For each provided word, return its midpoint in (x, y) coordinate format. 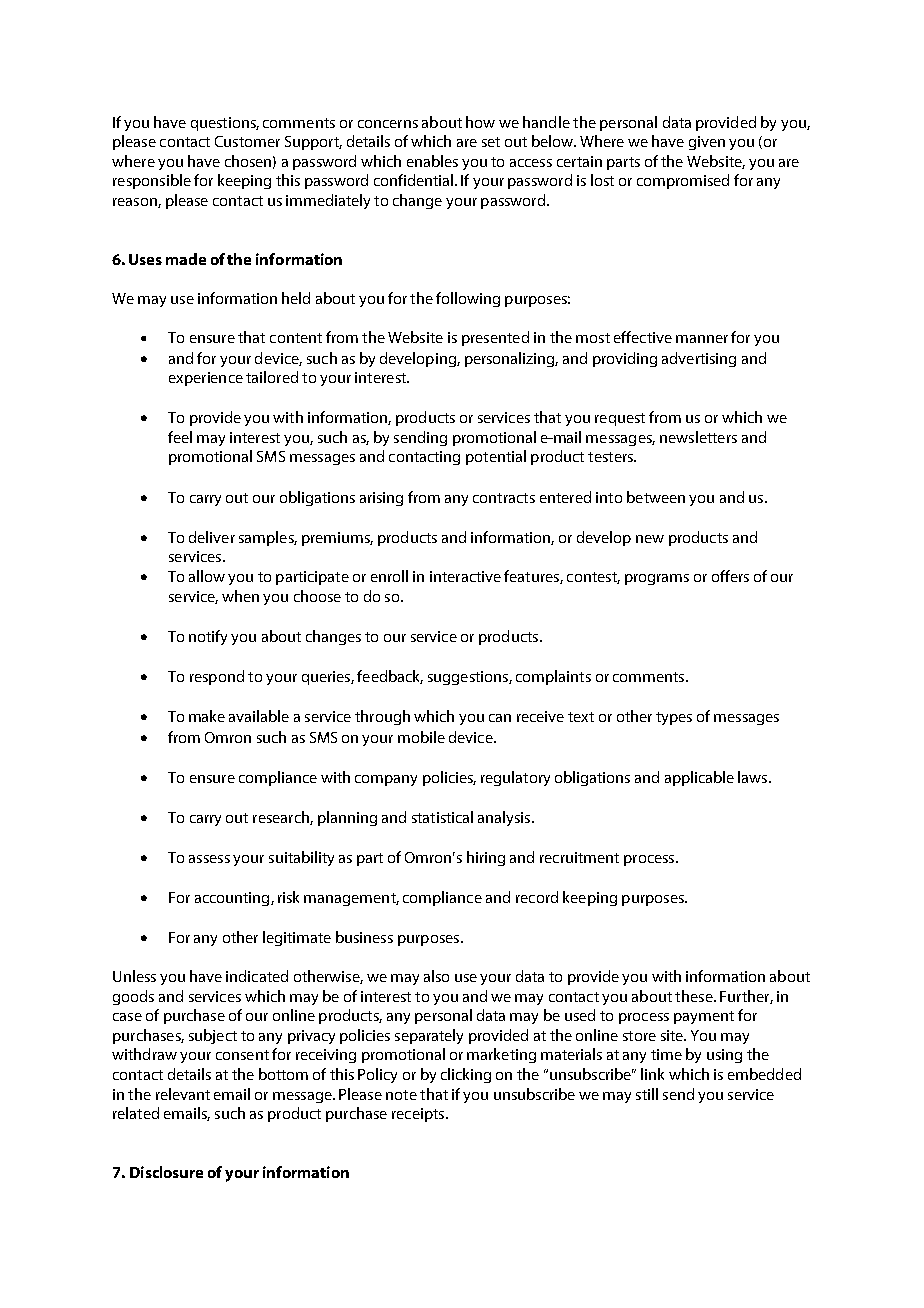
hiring (486, 858)
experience (206, 379)
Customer (247, 141)
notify (208, 637)
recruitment (579, 857)
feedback (390, 677)
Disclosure (166, 1172)
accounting (233, 899)
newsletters (698, 437)
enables (432, 161)
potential (496, 457)
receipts (419, 1115)
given (707, 143)
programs (657, 579)
